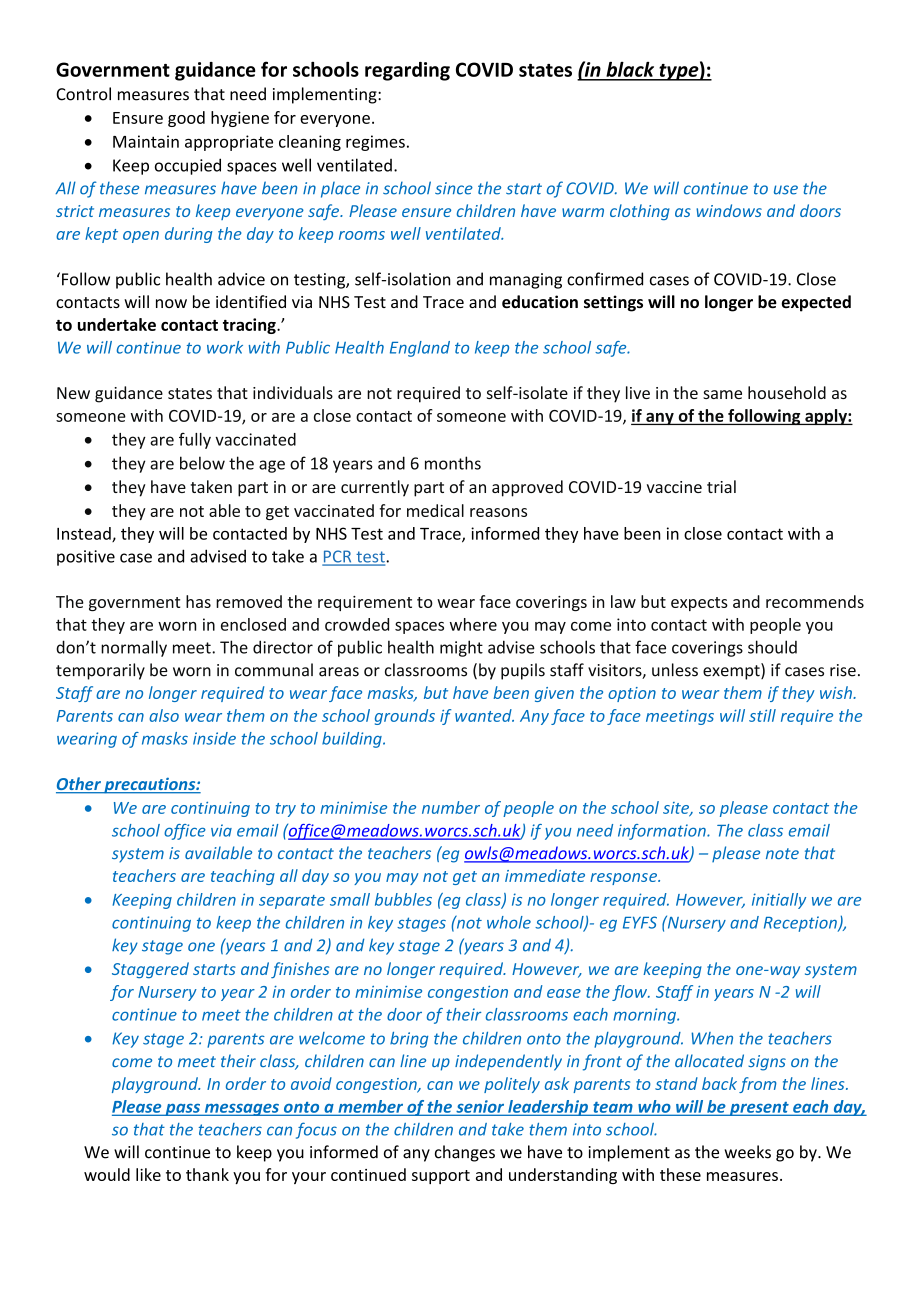 Image resolution: width=924 pixels, height=1308 pixels. What do you see at coordinates (729, 210) in the page?
I see `windows` at bounding box center [729, 210].
